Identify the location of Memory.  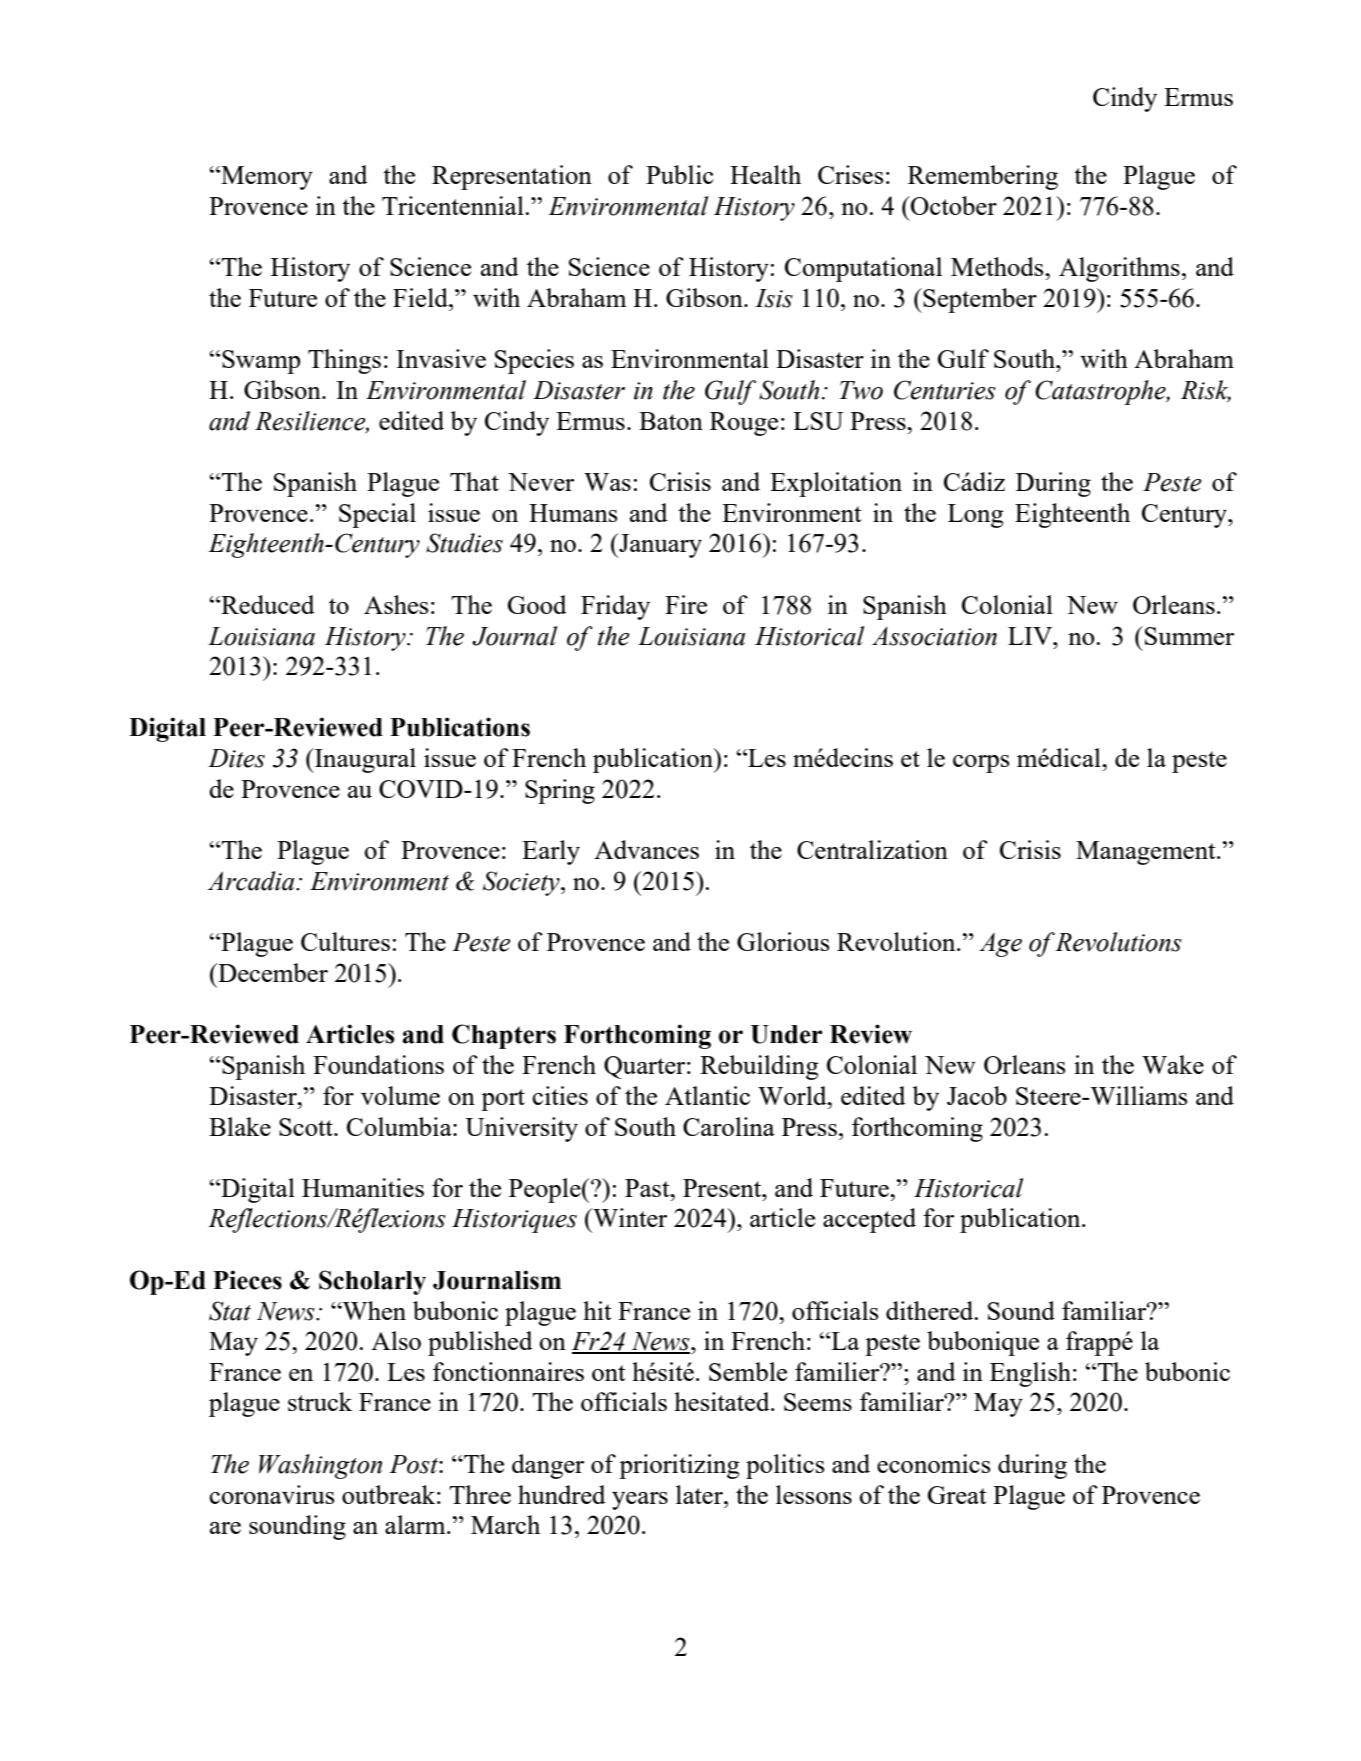
(266, 178).
